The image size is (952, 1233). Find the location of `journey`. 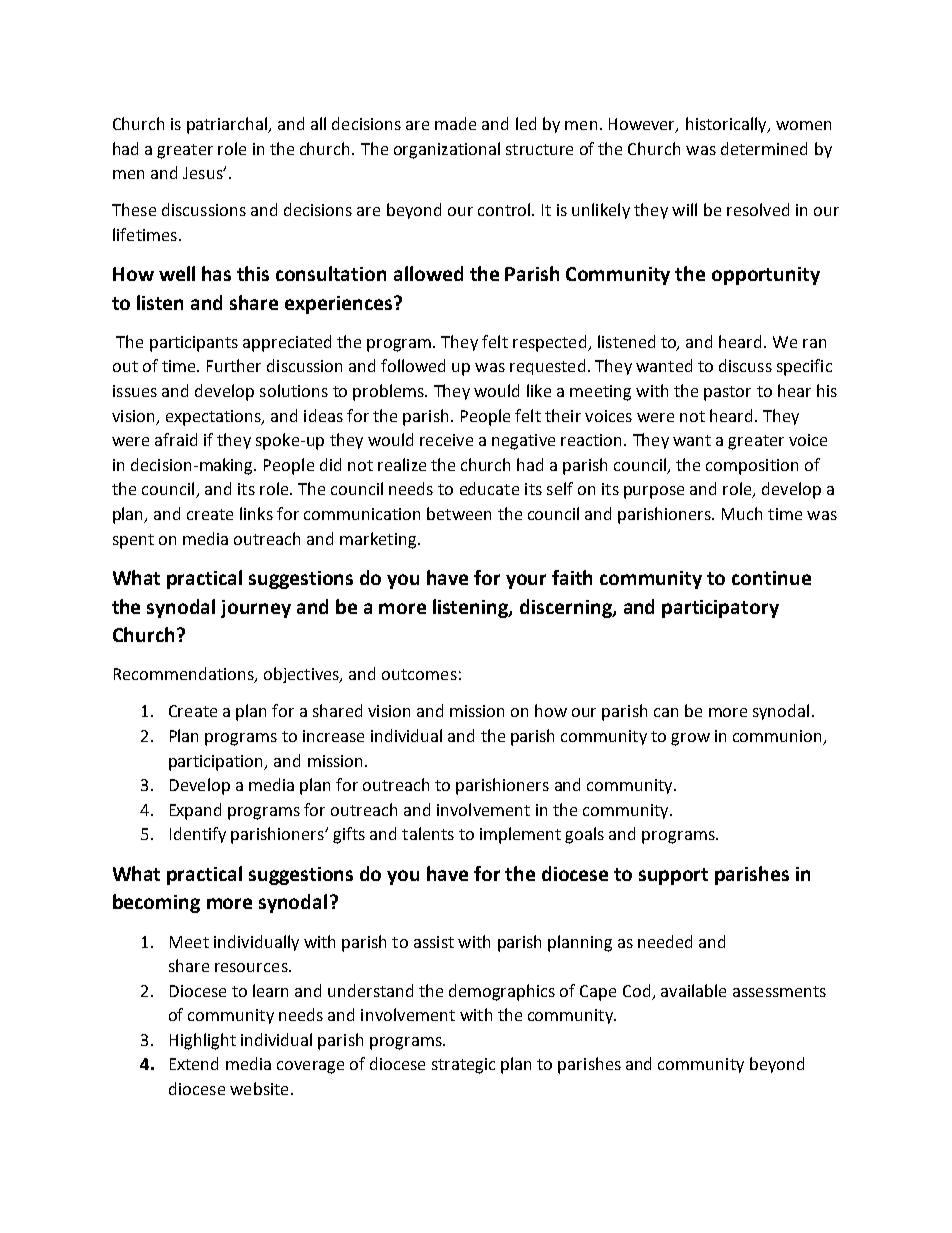

journey is located at coordinates (256, 609).
